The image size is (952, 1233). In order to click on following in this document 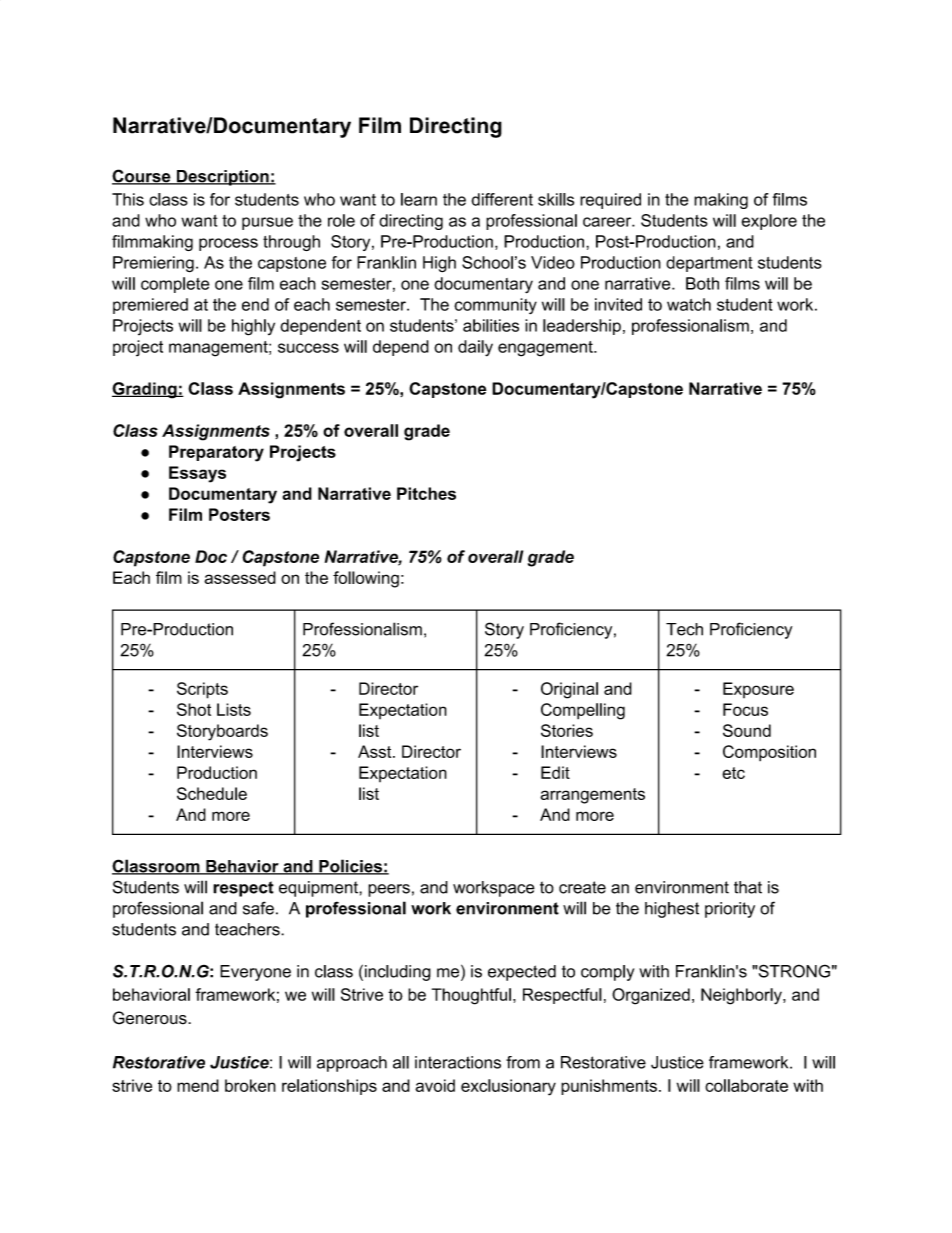, I will do `click(366, 579)`.
